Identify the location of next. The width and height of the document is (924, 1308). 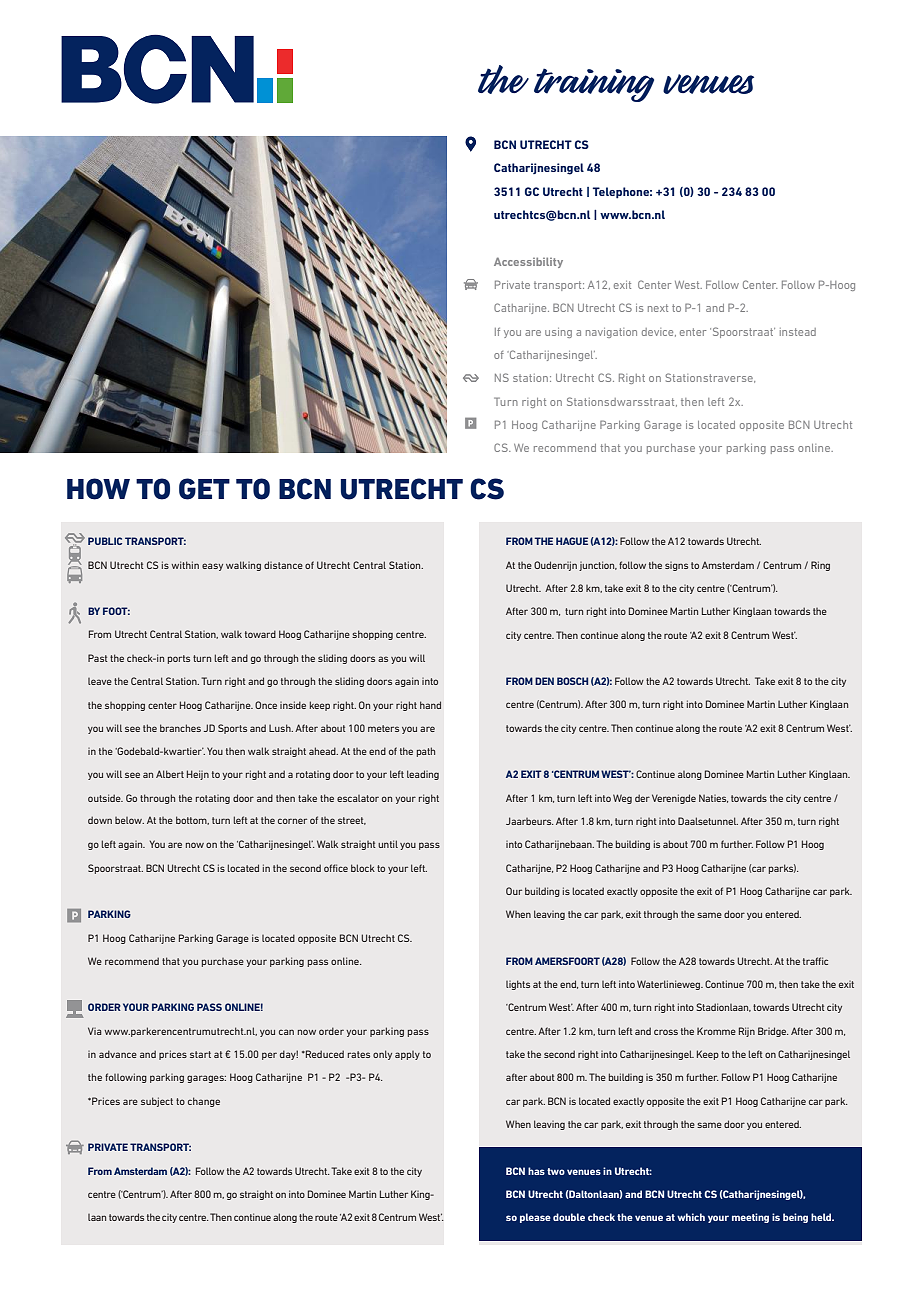
(658, 308).
